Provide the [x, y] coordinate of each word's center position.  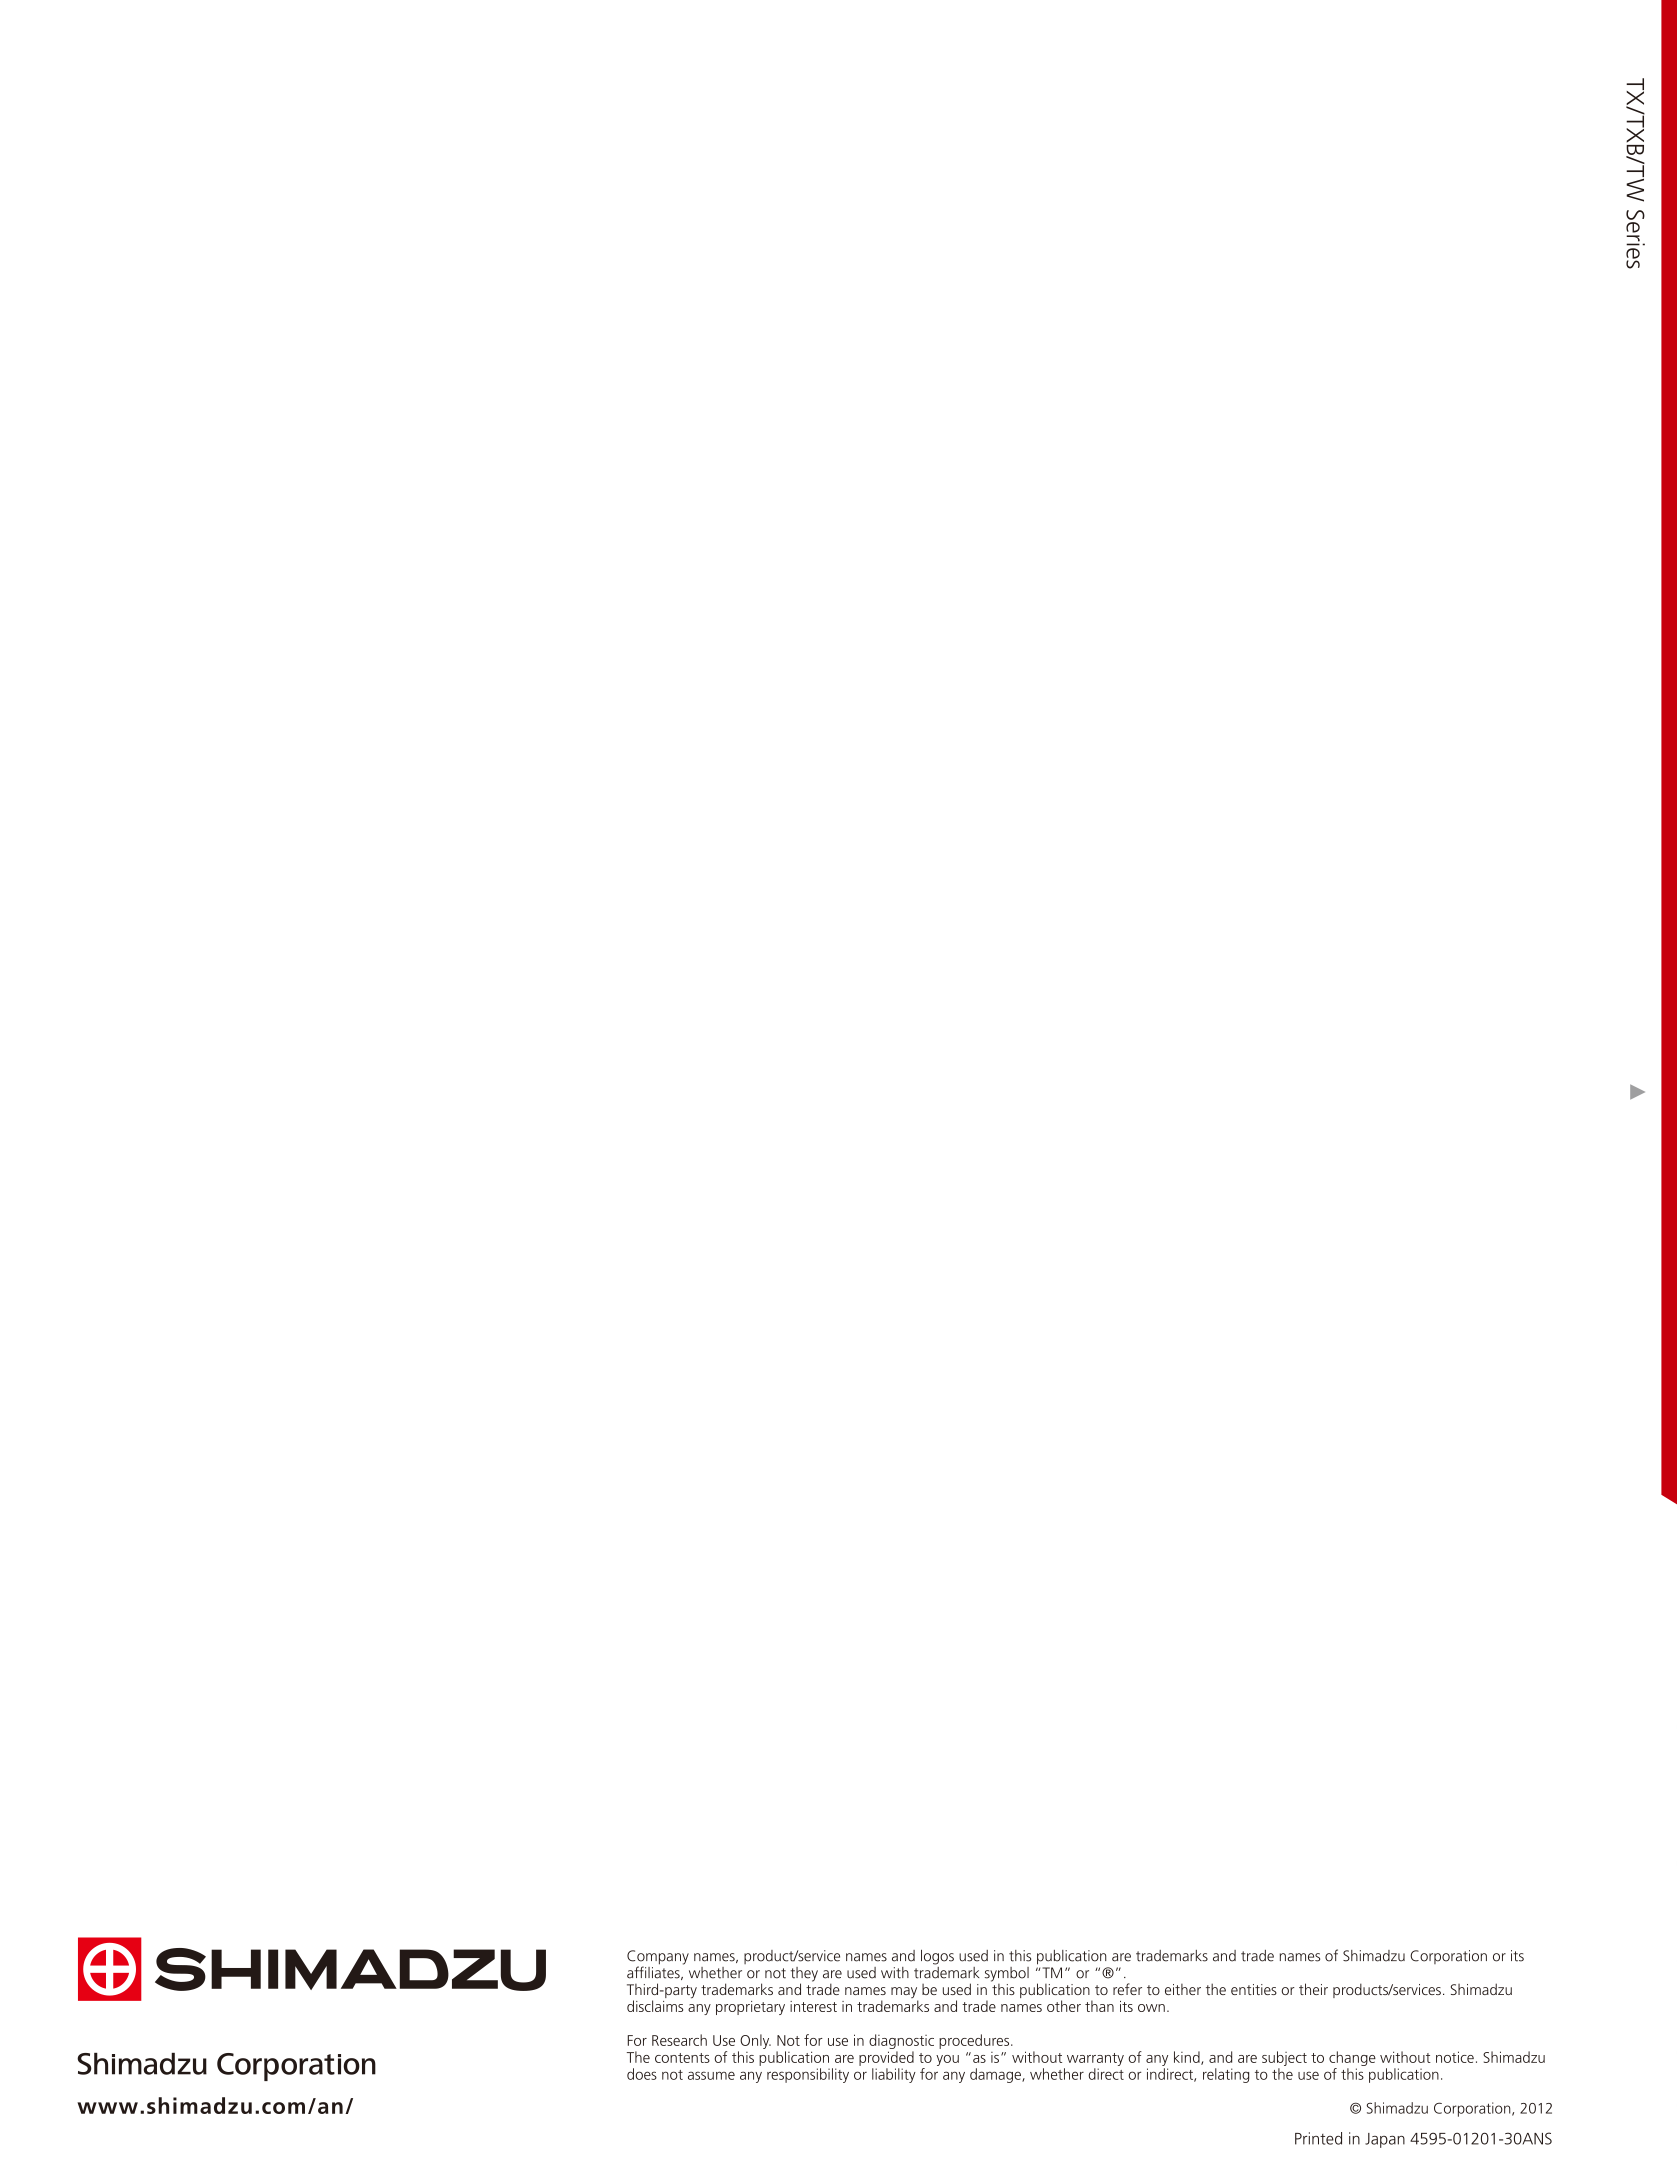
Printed [1318, 2138]
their [1313, 1989]
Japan [1385, 2140]
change [1352, 2058]
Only [755, 2041]
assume [711, 2075]
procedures [975, 2041]
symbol [1007, 1974]
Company [658, 1958]
